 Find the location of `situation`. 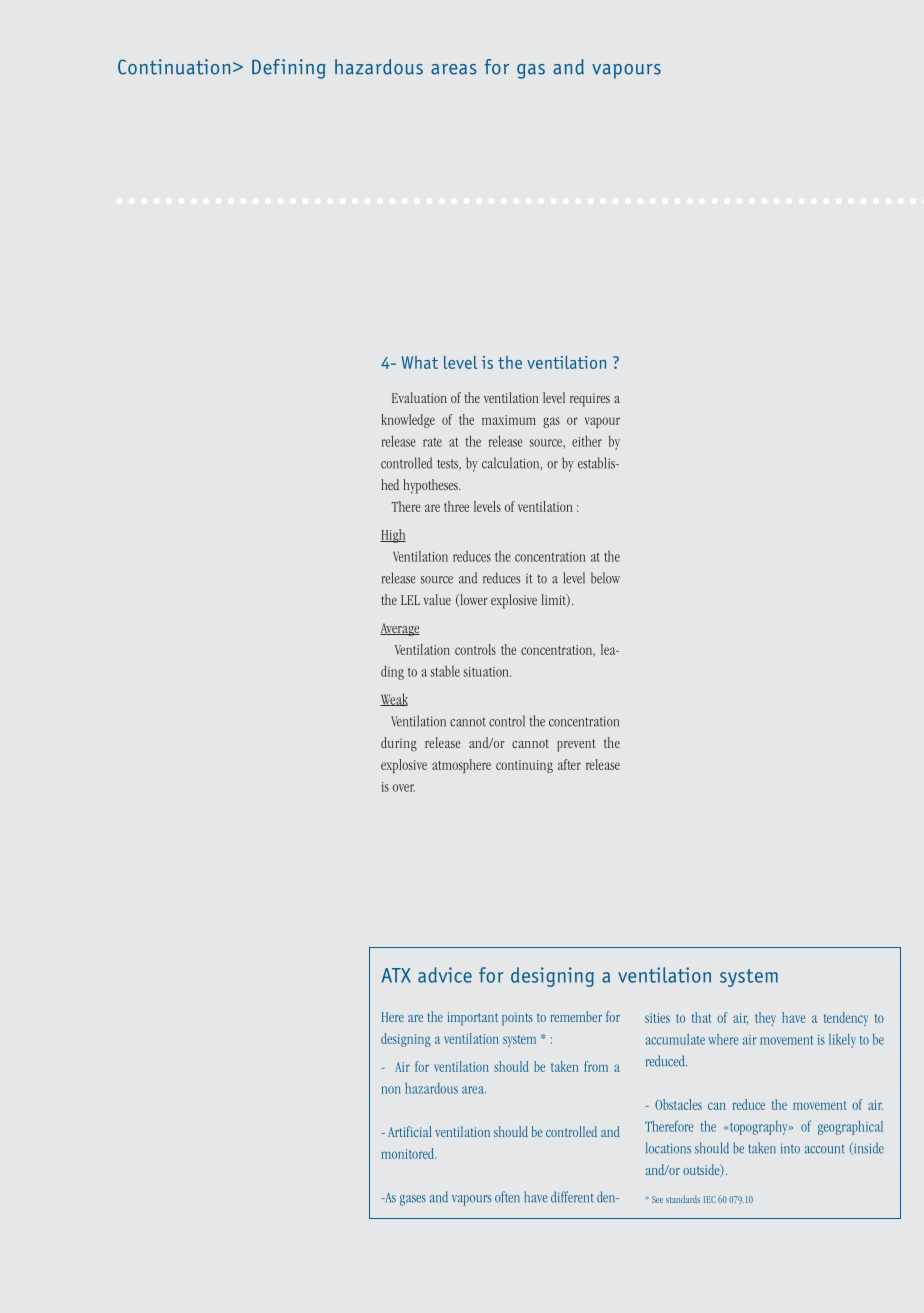

situation is located at coordinates (487, 672).
